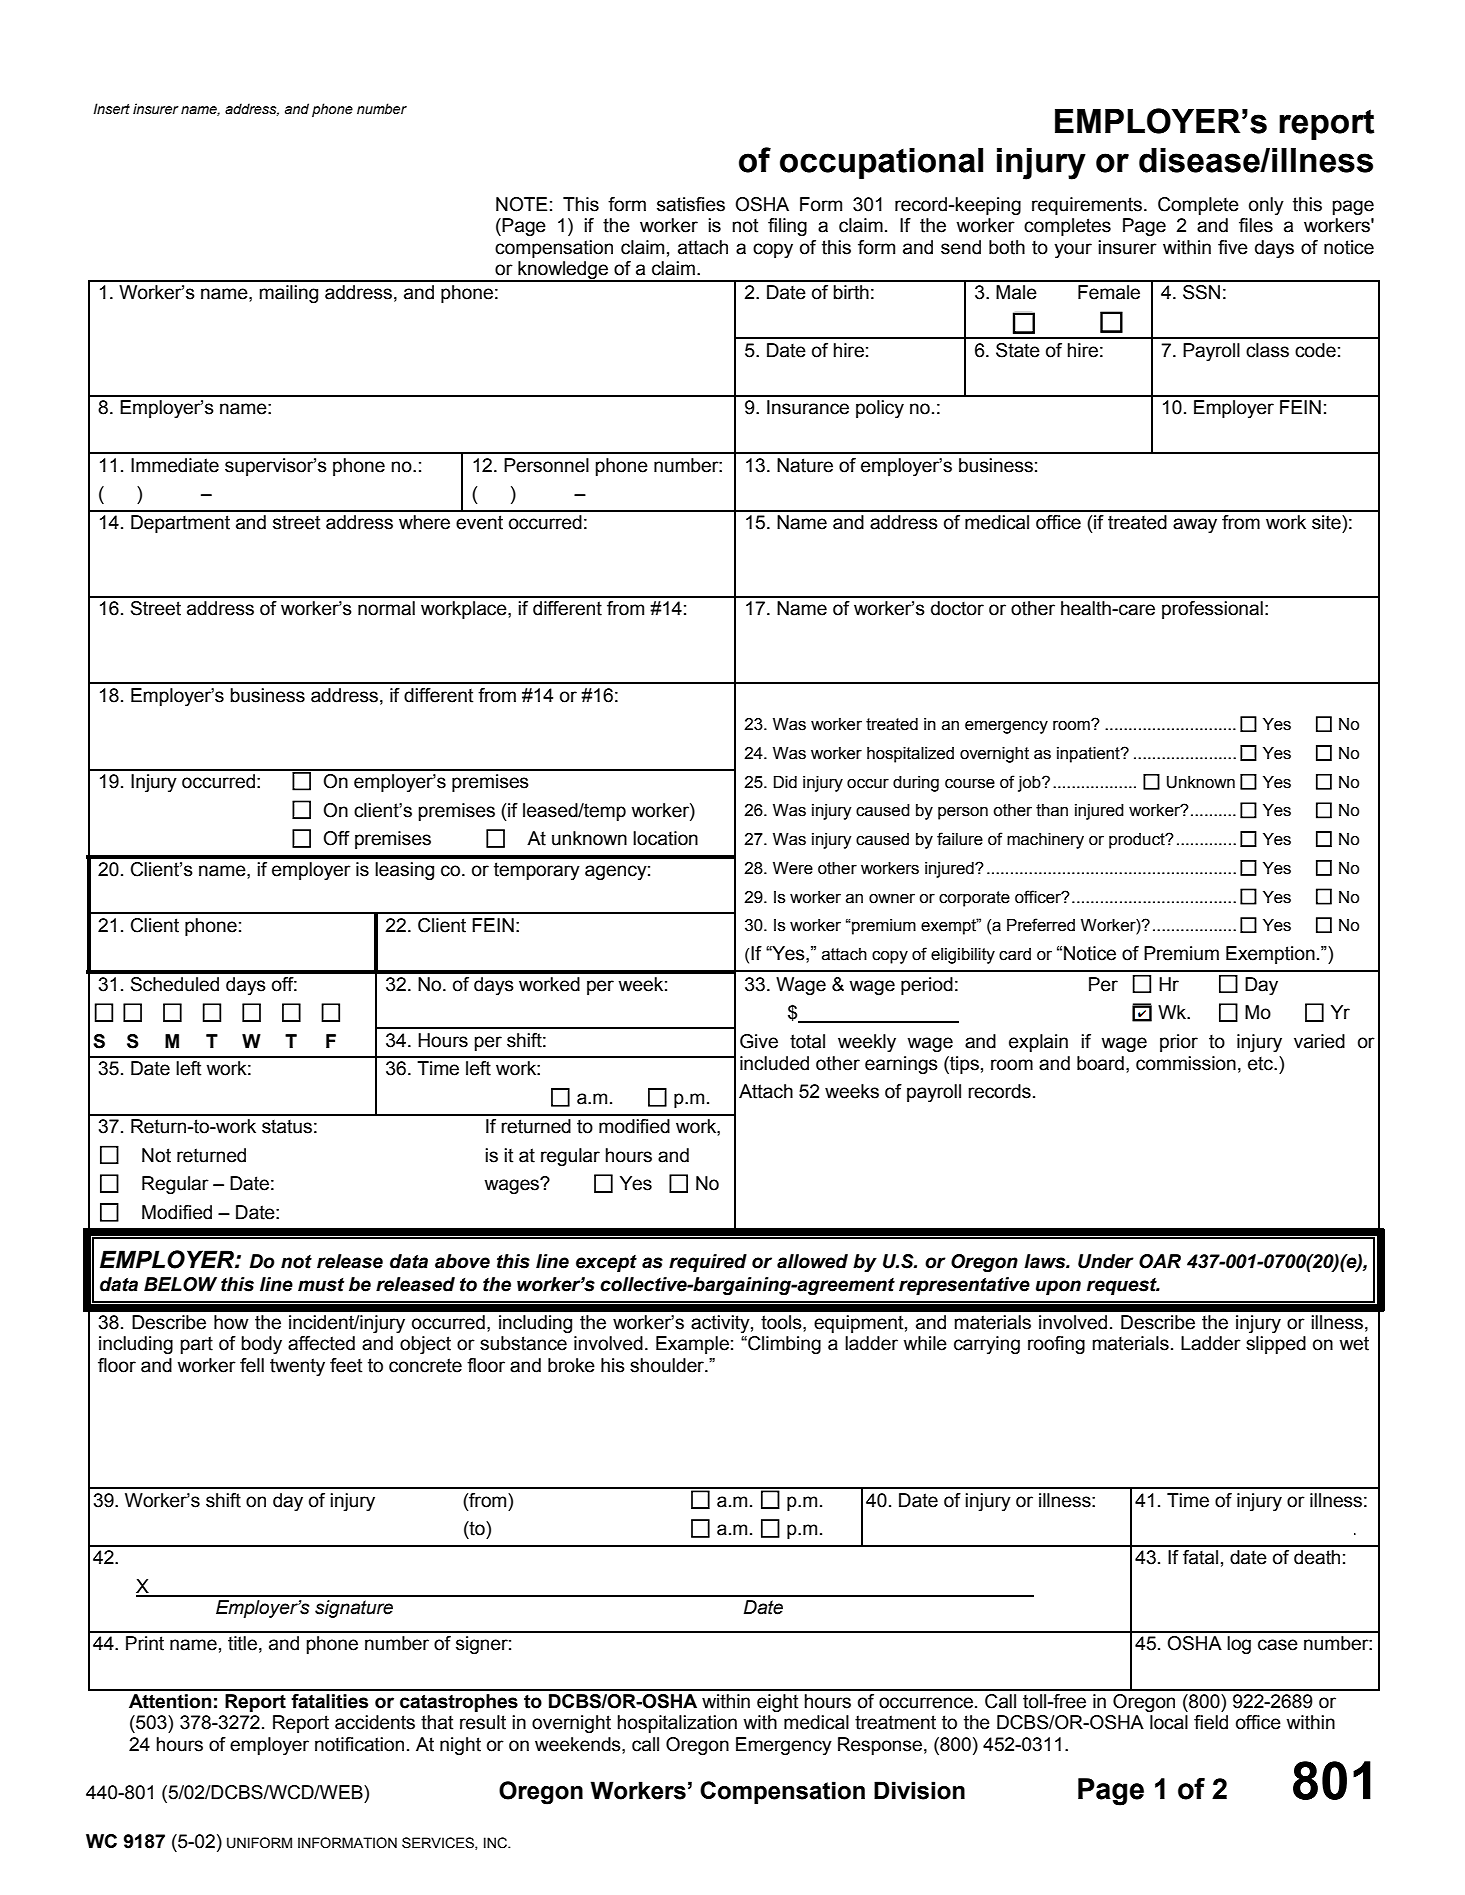 Image resolution: width=1465 pixels, height=1895 pixels. I want to click on professional, so click(1212, 610).
